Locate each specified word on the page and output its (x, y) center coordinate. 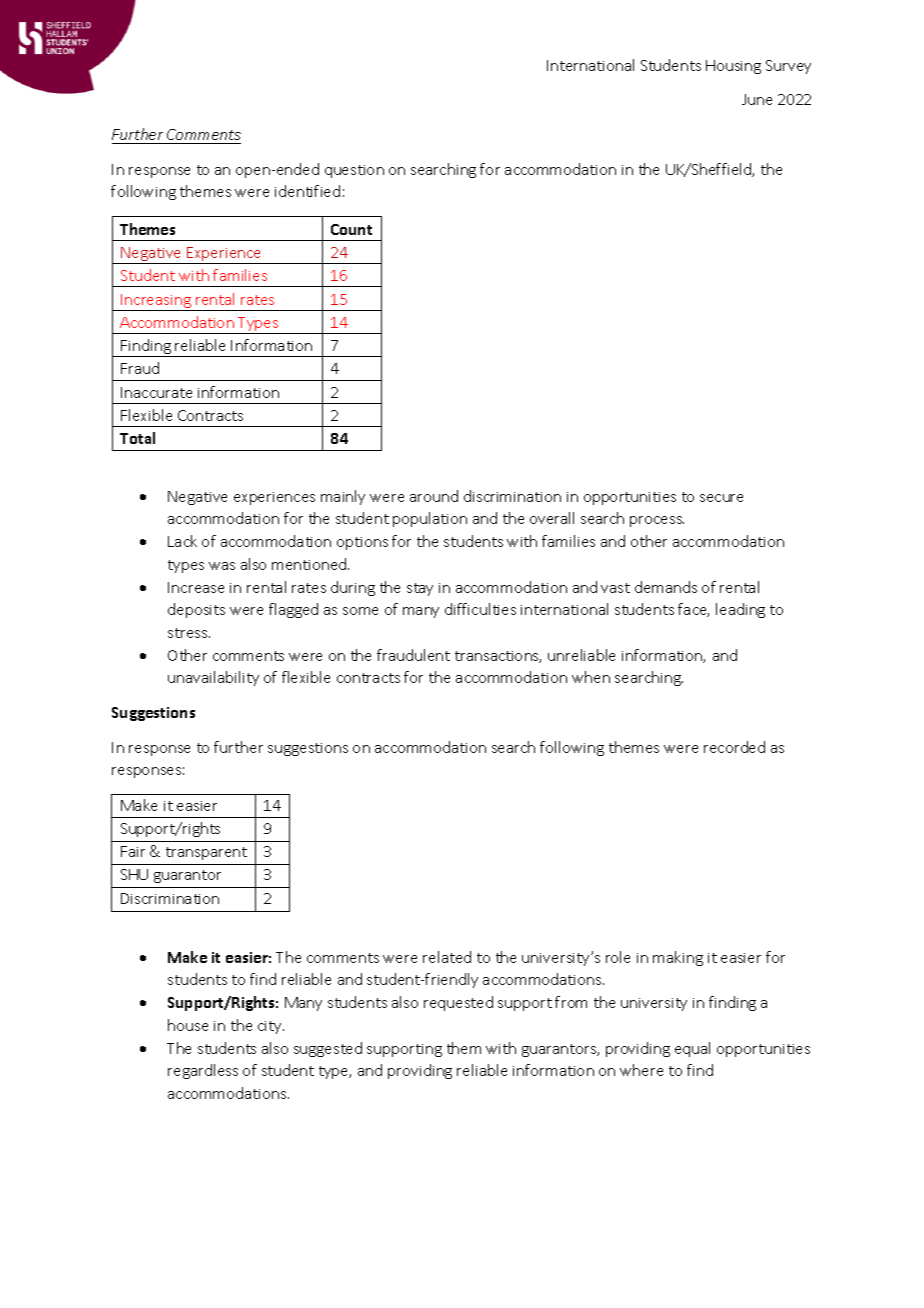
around (434, 496)
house (188, 1025)
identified (307, 191)
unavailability (213, 678)
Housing (733, 67)
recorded (734, 747)
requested (458, 1003)
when (591, 677)
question (354, 171)
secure (721, 498)
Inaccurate (156, 392)
